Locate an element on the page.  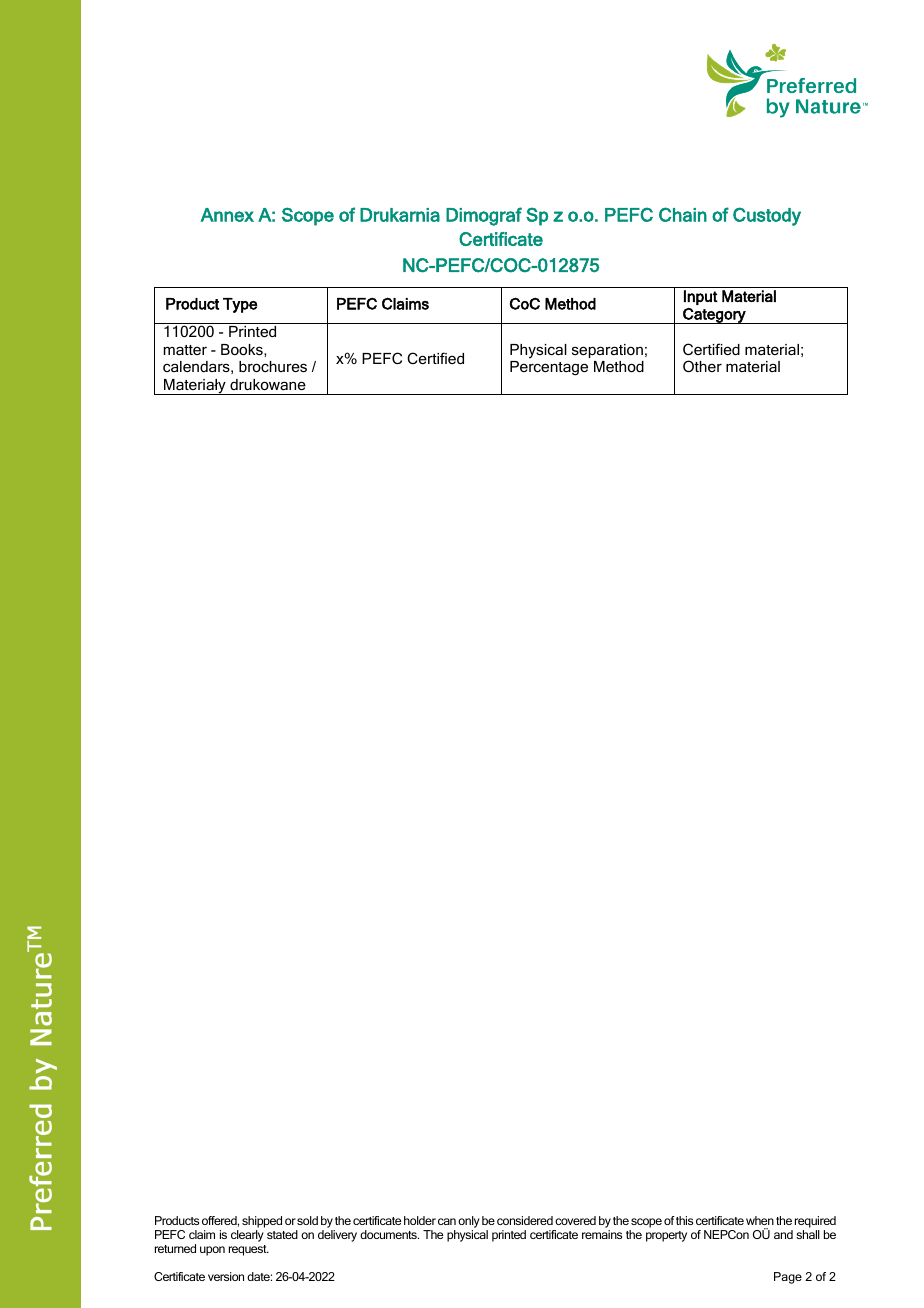
Annex is located at coordinates (227, 215).
